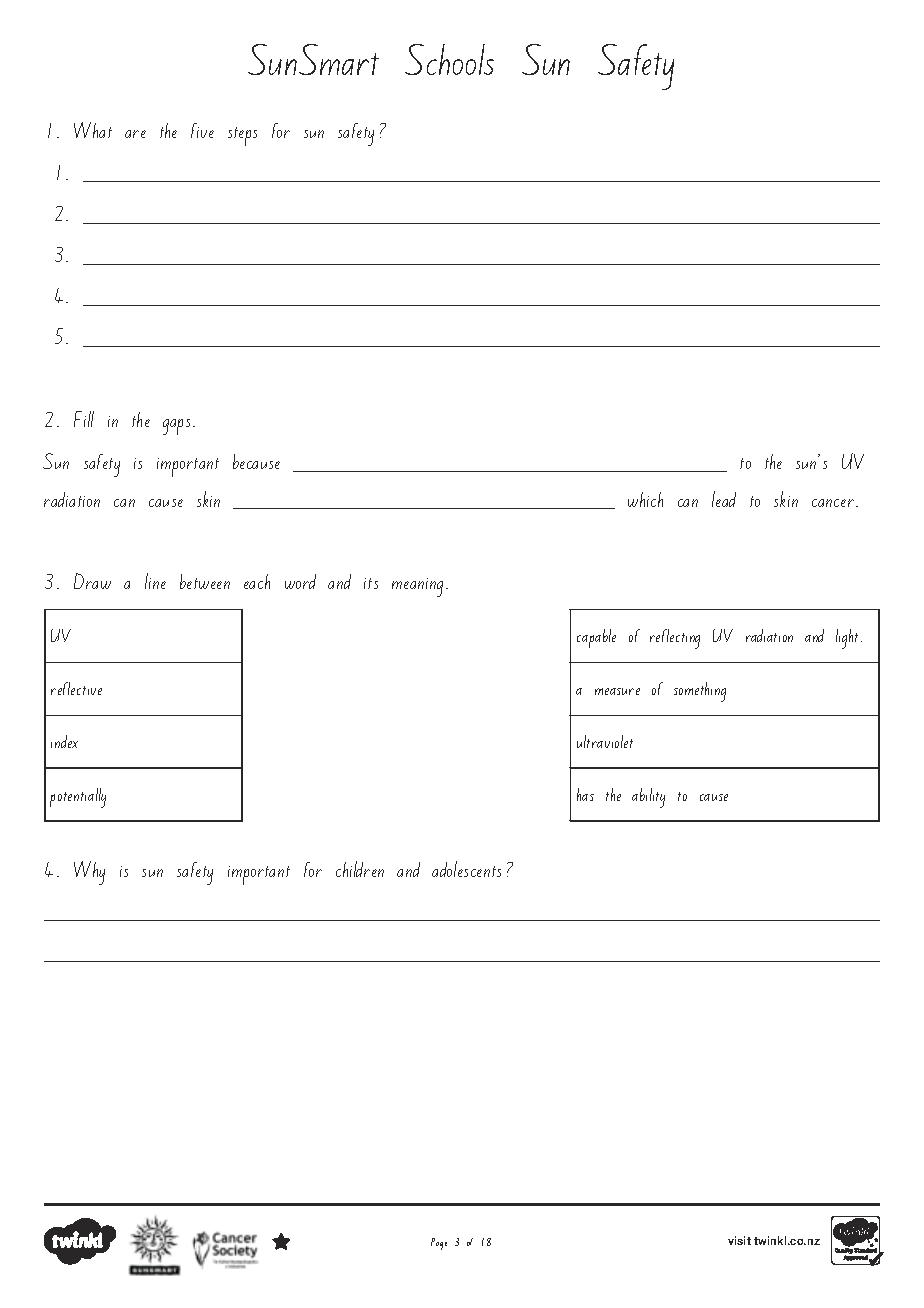  What do you see at coordinates (176, 427) in the screenshot?
I see `gaps` at bounding box center [176, 427].
